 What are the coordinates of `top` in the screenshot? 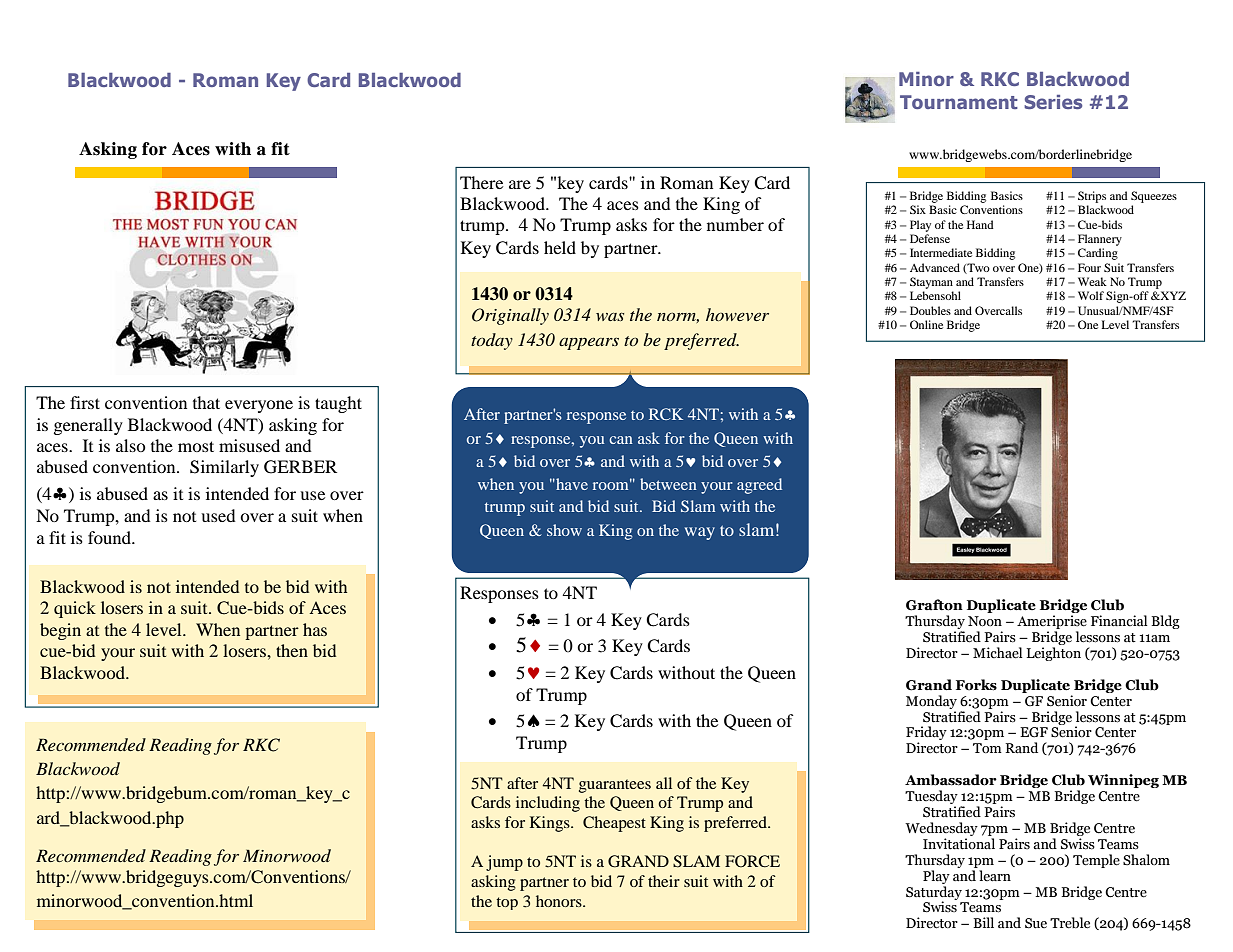 It's located at (507, 903).
